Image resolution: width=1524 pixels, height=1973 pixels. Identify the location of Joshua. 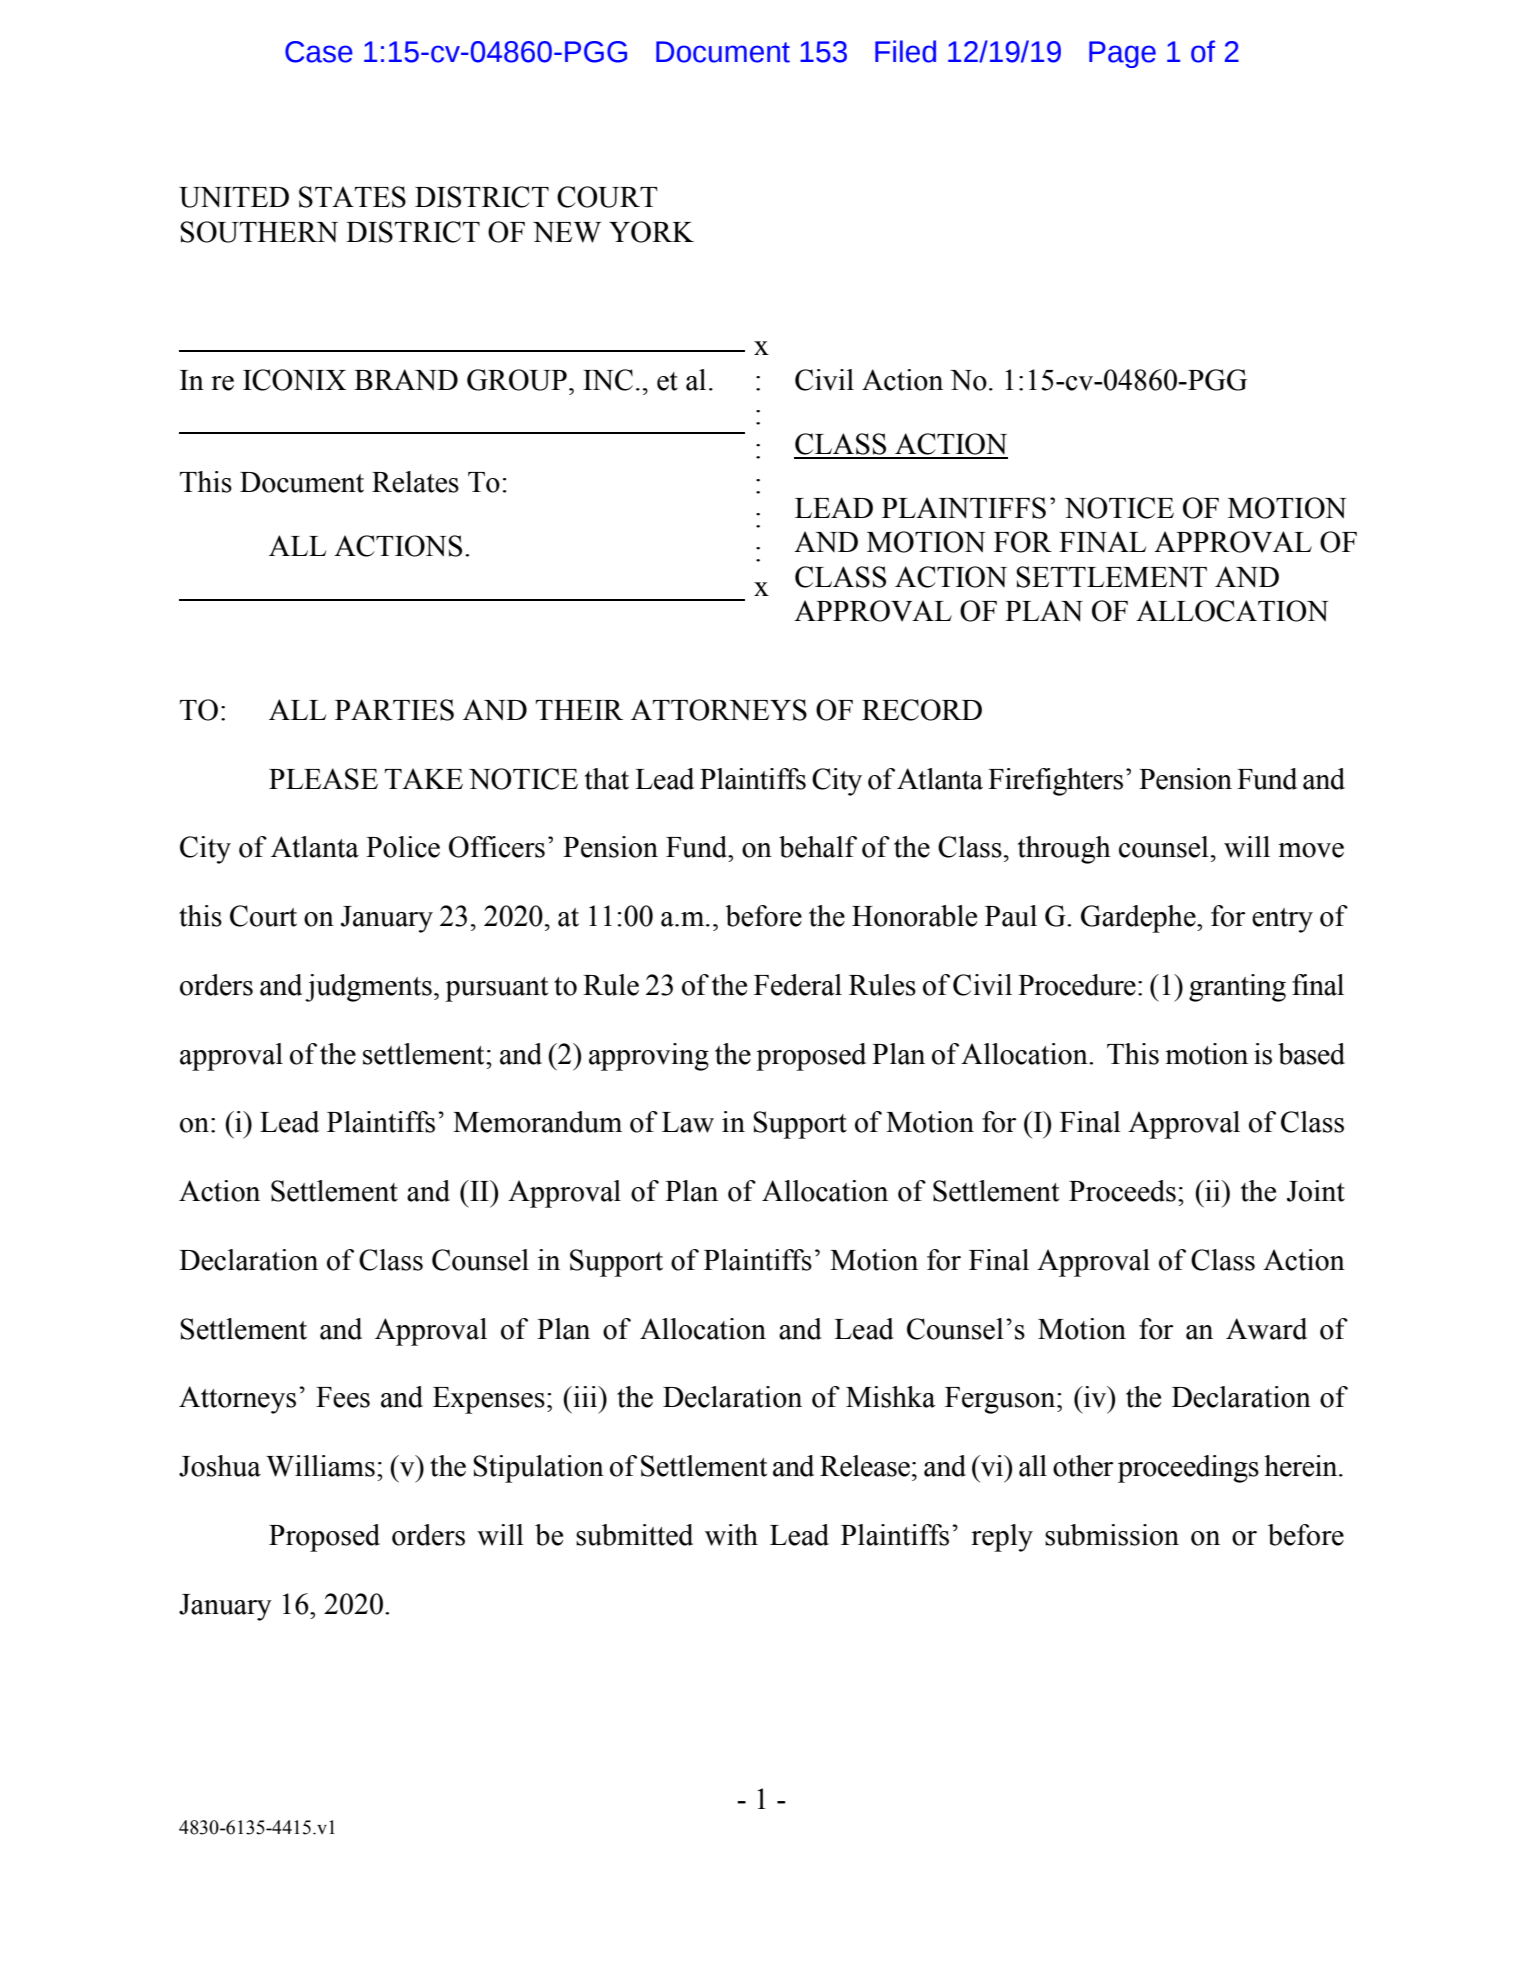
(220, 1466).
